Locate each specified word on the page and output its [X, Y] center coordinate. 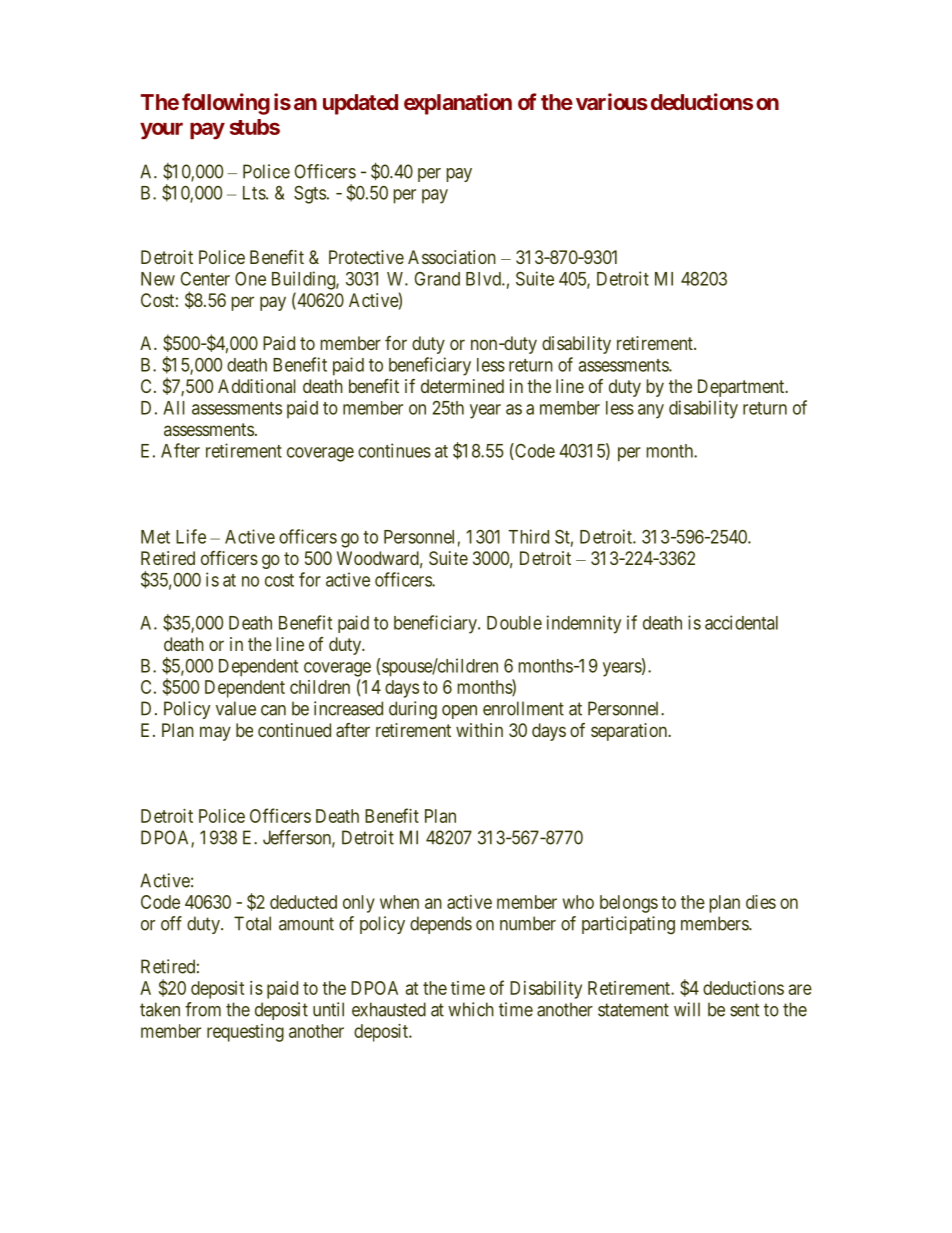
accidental [741, 622]
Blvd [484, 279]
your [161, 131]
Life [191, 536]
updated [360, 104]
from [203, 1009]
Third [529, 536]
